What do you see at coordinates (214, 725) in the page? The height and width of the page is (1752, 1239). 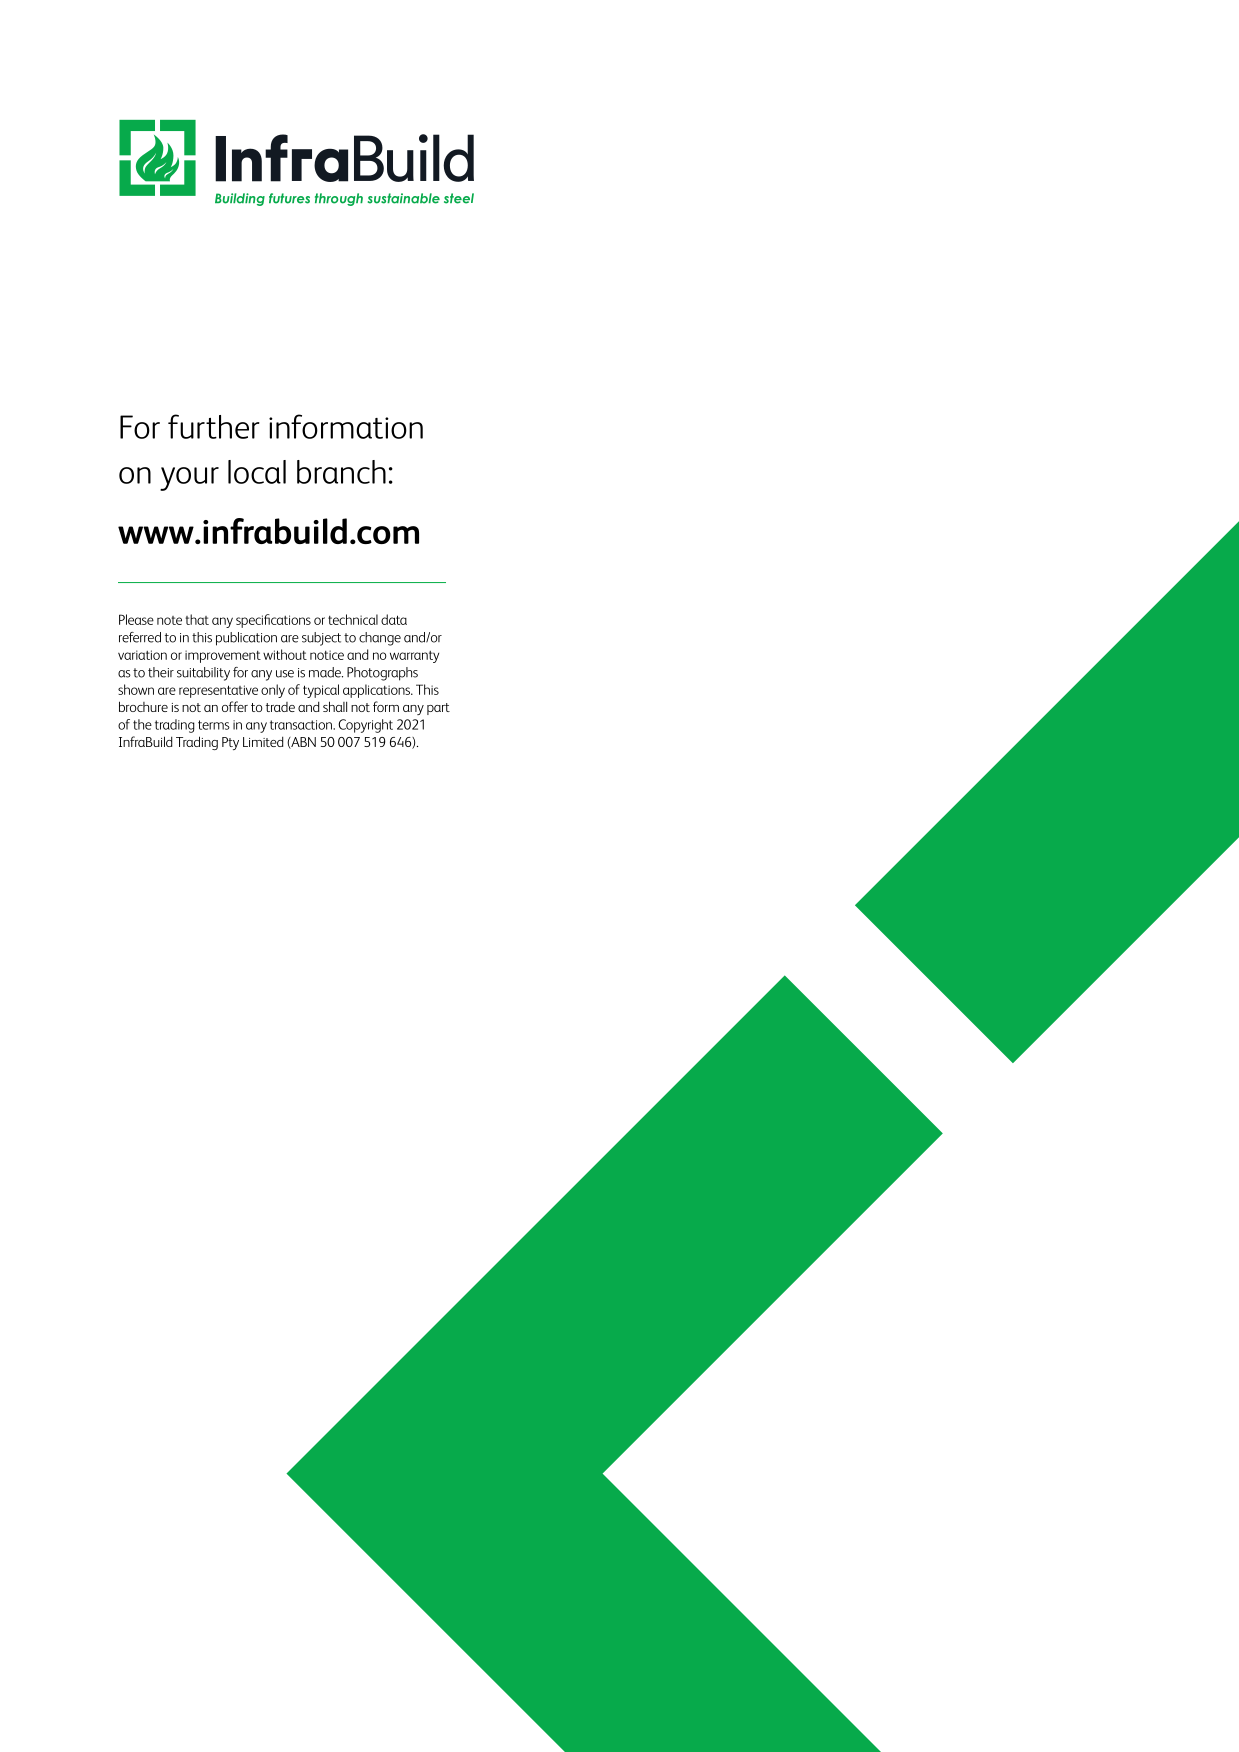 I see `terms` at bounding box center [214, 725].
